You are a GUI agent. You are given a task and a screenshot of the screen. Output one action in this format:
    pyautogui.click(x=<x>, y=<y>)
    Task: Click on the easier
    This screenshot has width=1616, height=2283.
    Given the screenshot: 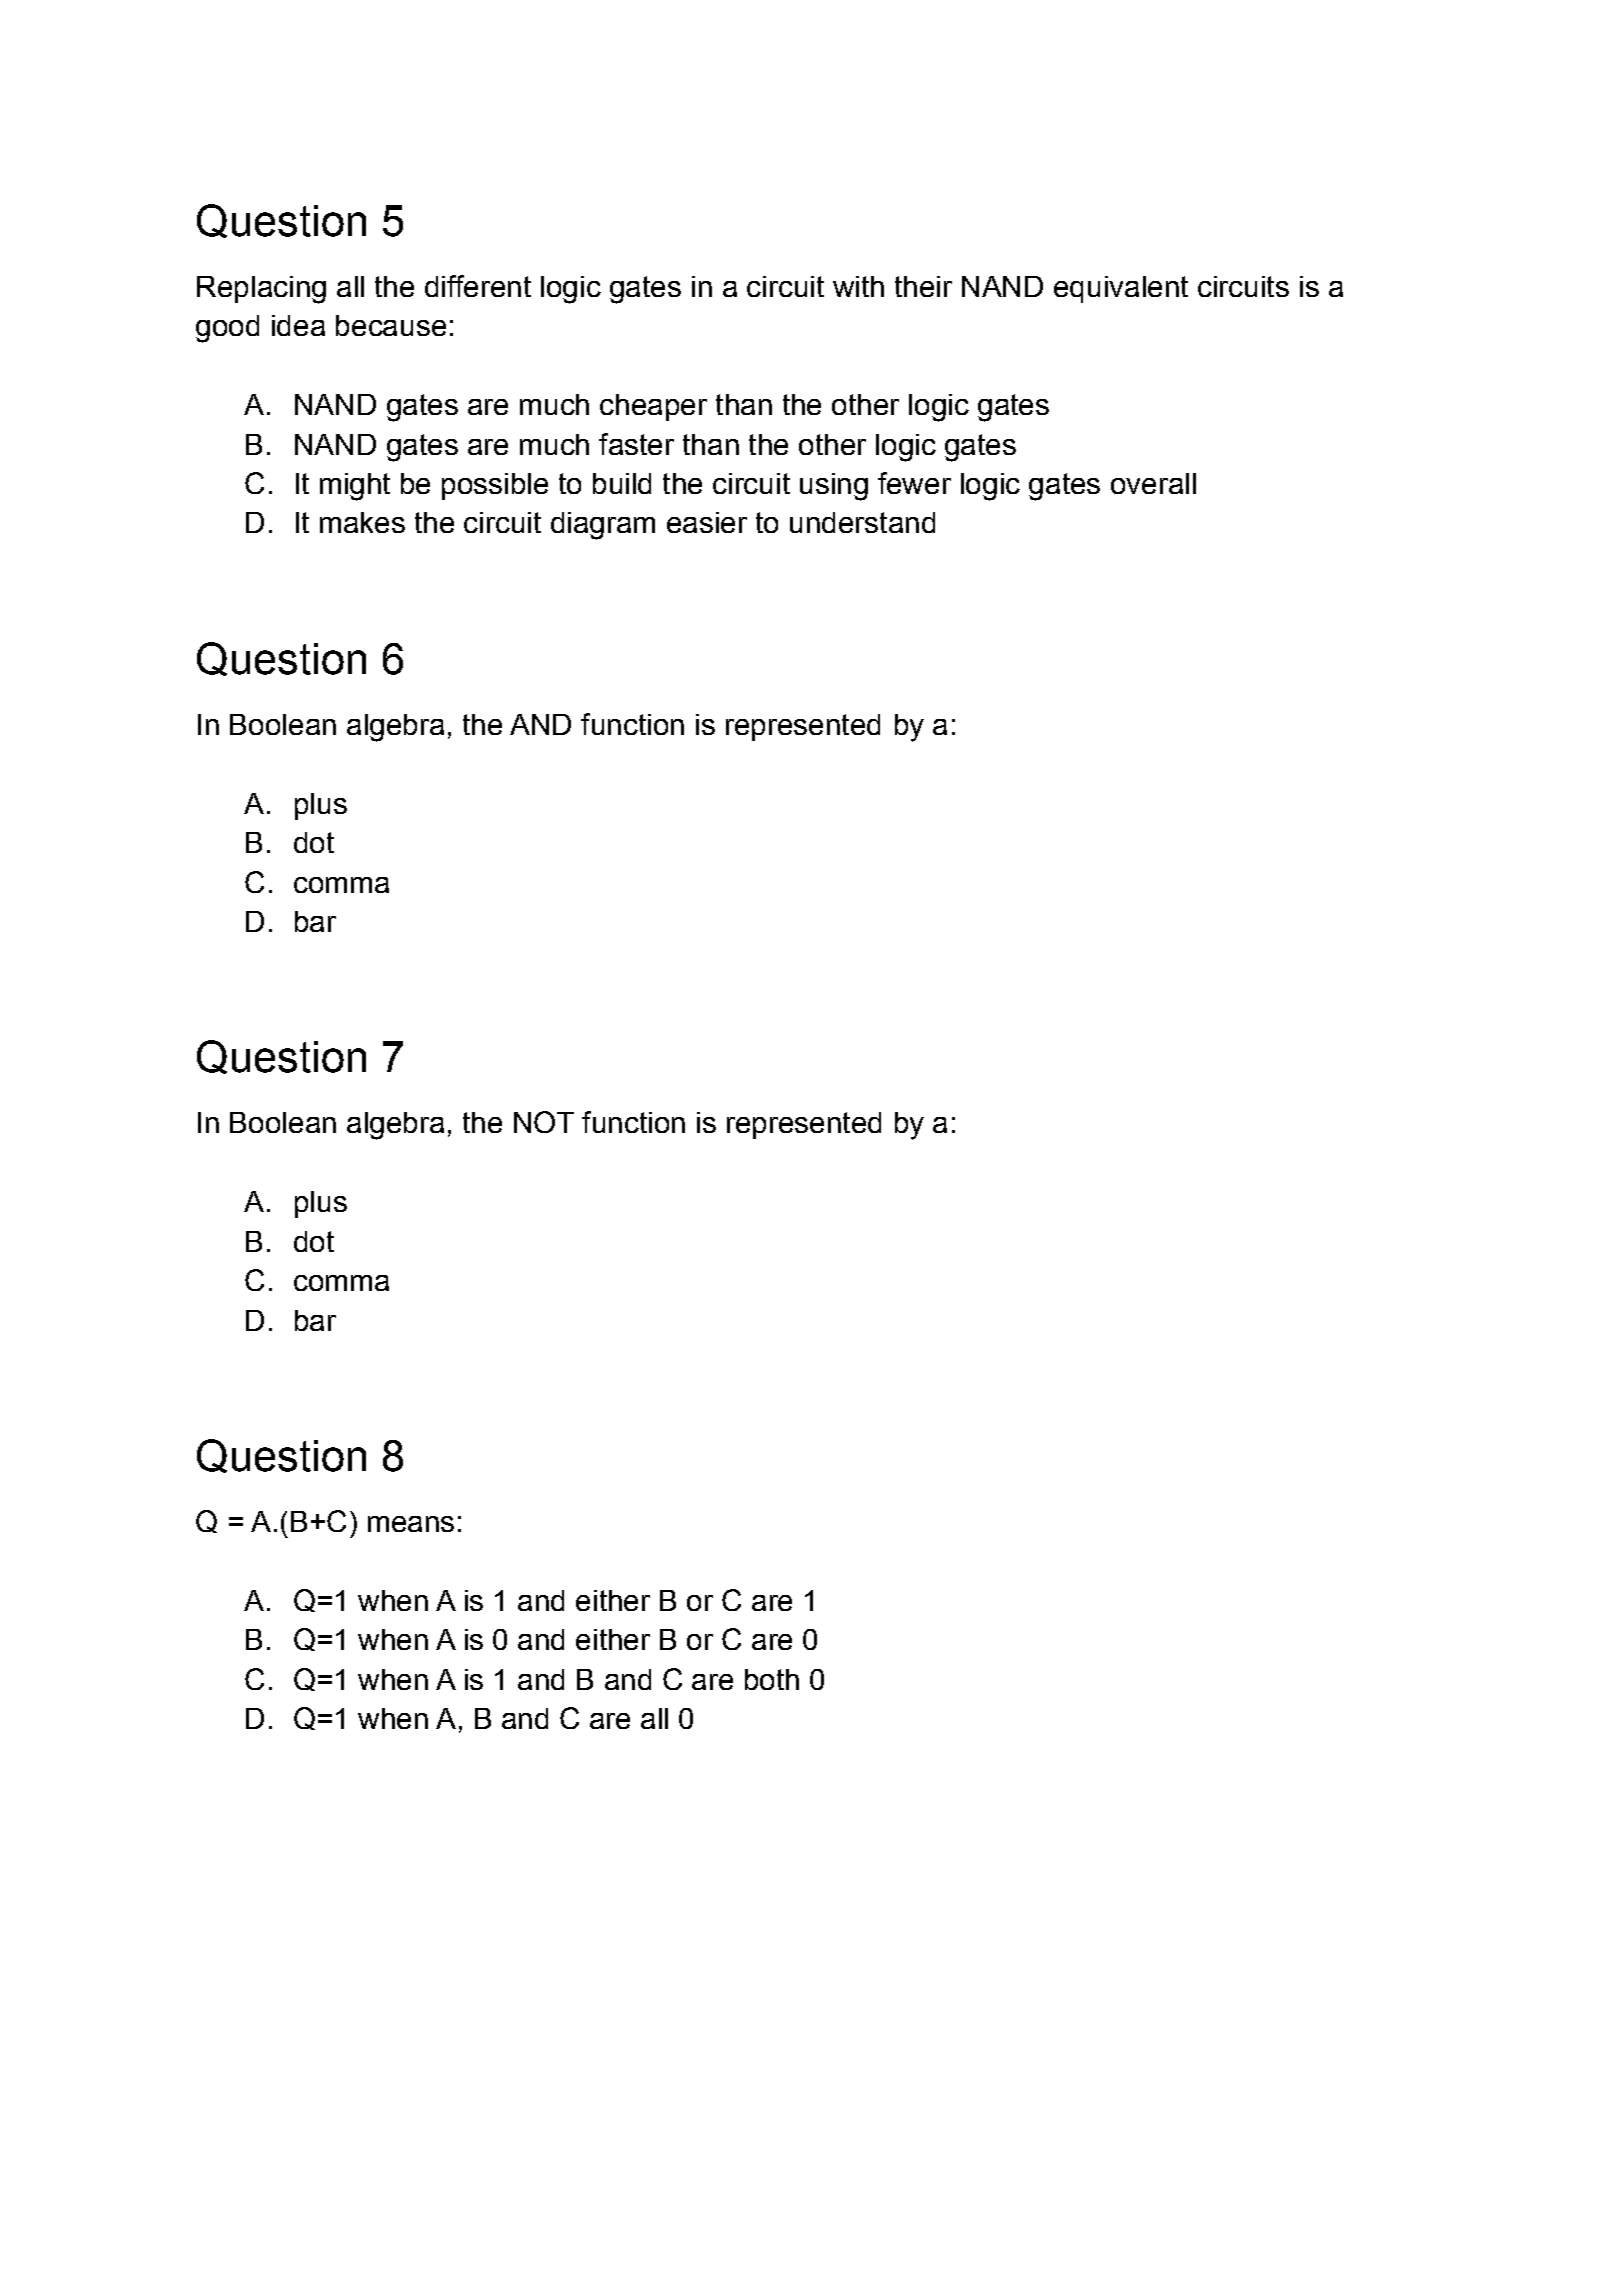 What is the action you would take?
    pyautogui.click(x=707, y=522)
